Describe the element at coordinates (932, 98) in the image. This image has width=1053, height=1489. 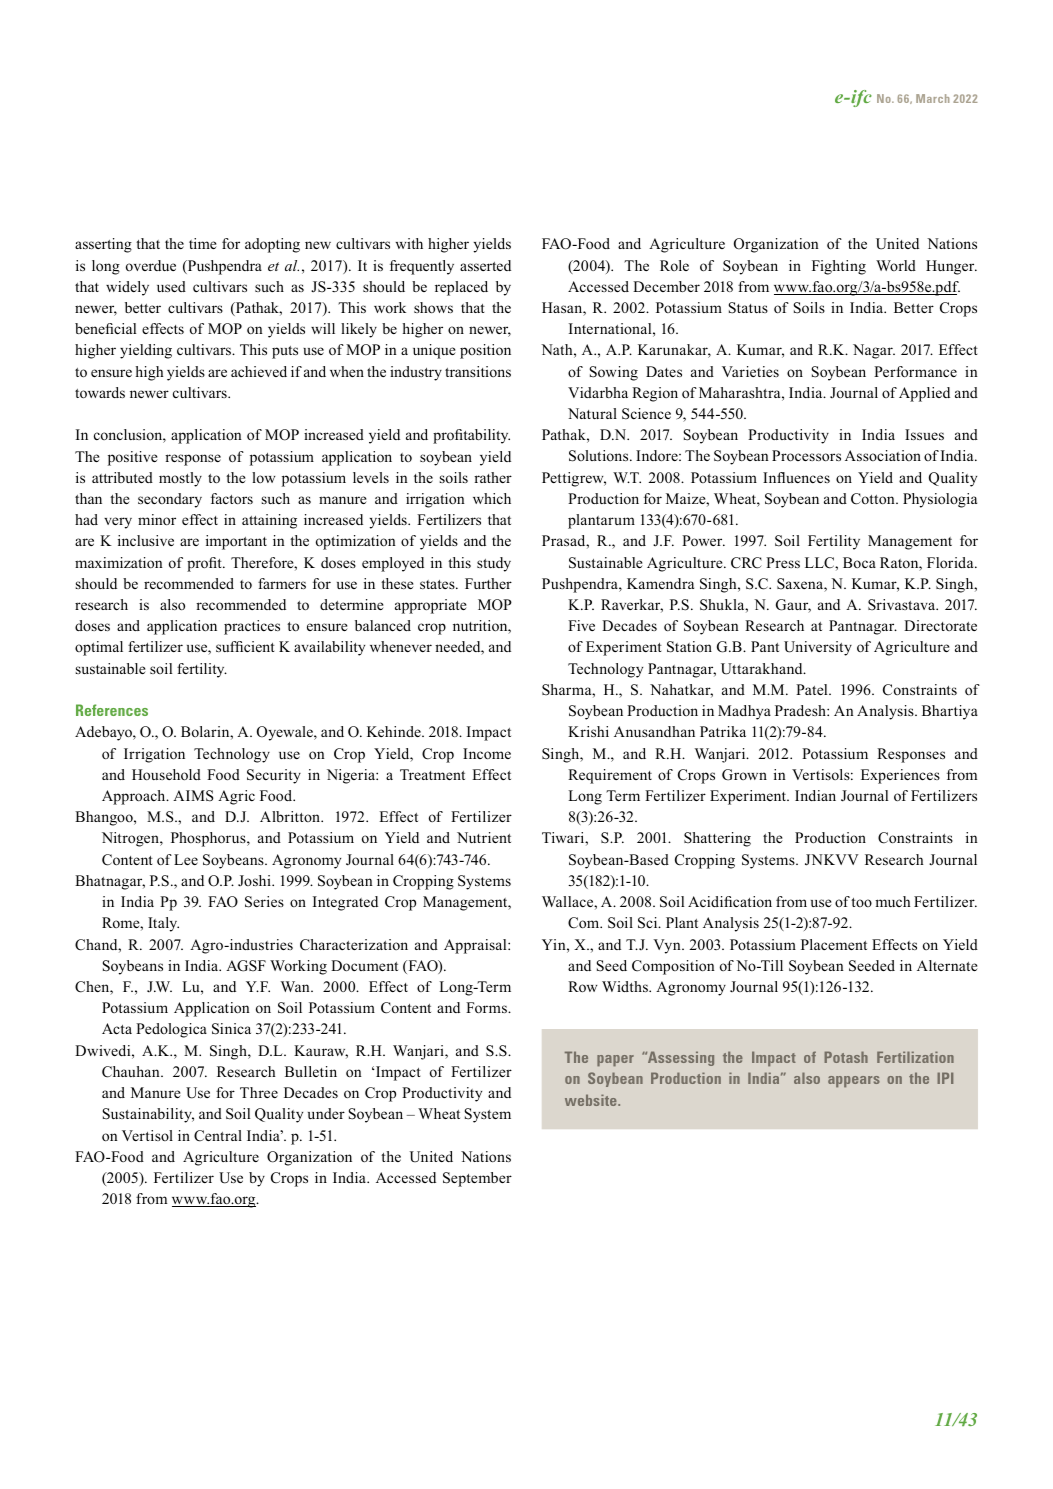
I see `March` at that location.
